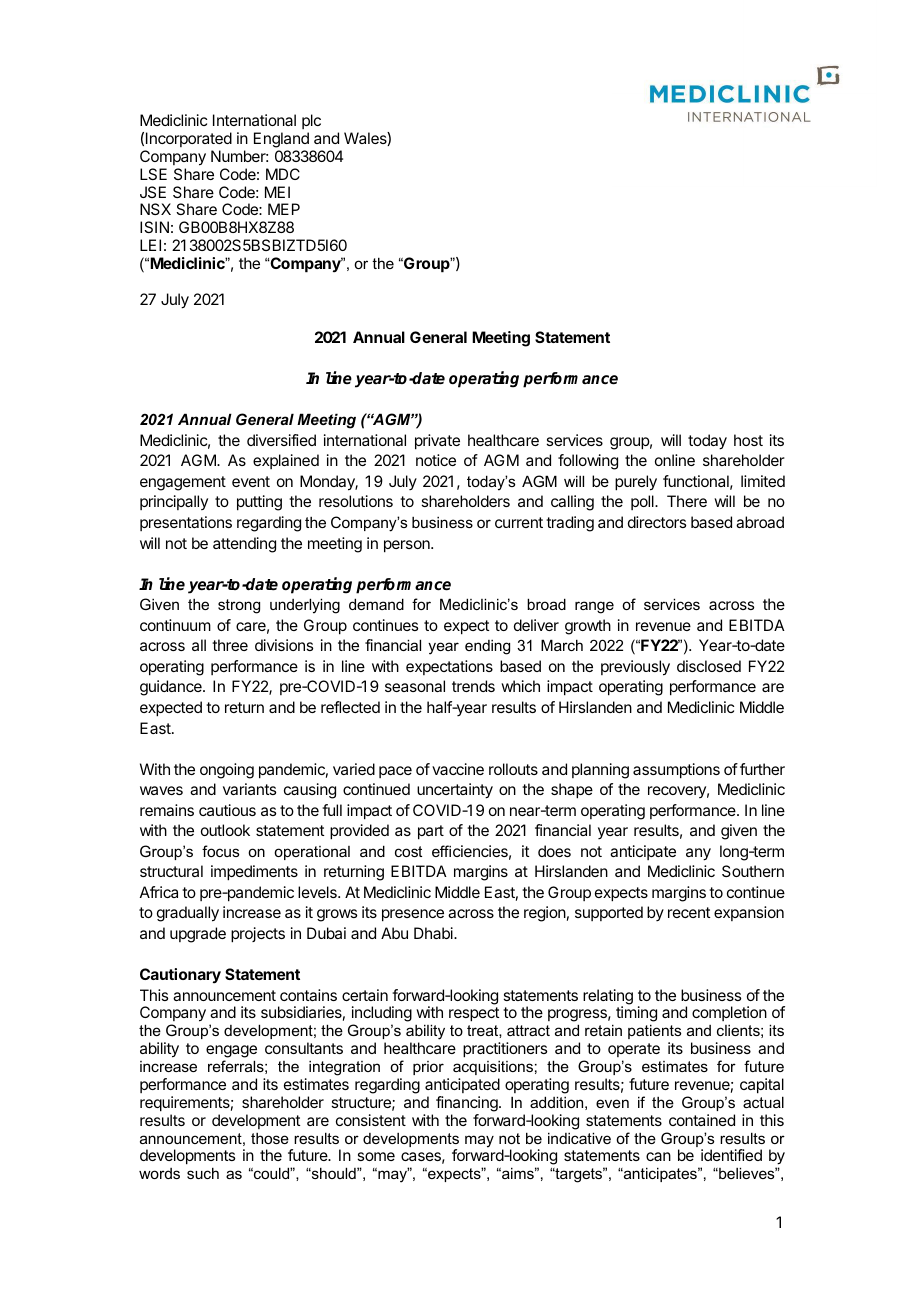 The image size is (924, 1308). What do you see at coordinates (434, 933) in the page?
I see `Dhabi` at bounding box center [434, 933].
